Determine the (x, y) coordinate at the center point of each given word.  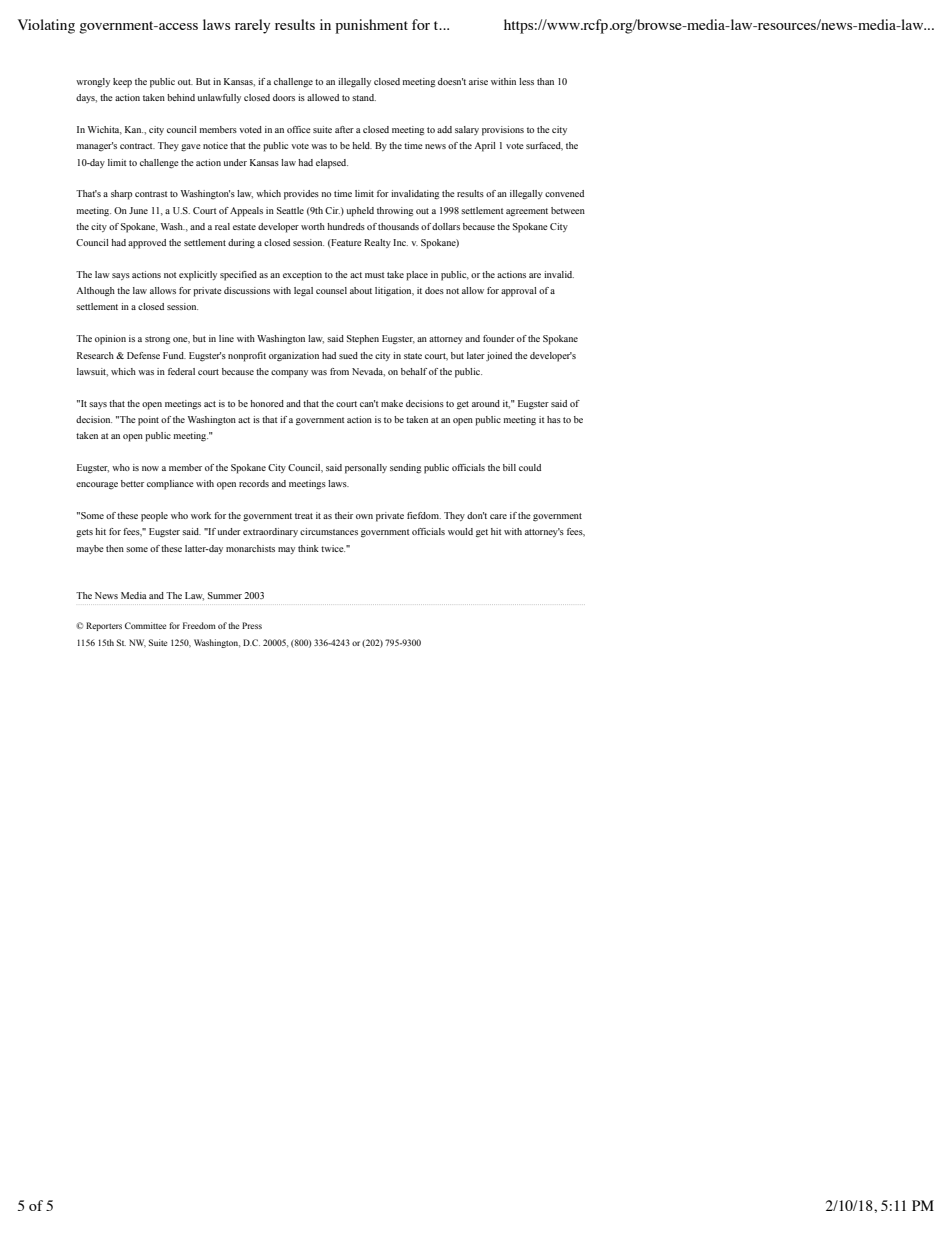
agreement (527, 212)
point (148, 421)
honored (267, 403)
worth (313, 226)
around (486, 403)
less (526, 81)
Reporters (104, 626)
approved (147, 244)
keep (122, 83)
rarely (252, 26)
